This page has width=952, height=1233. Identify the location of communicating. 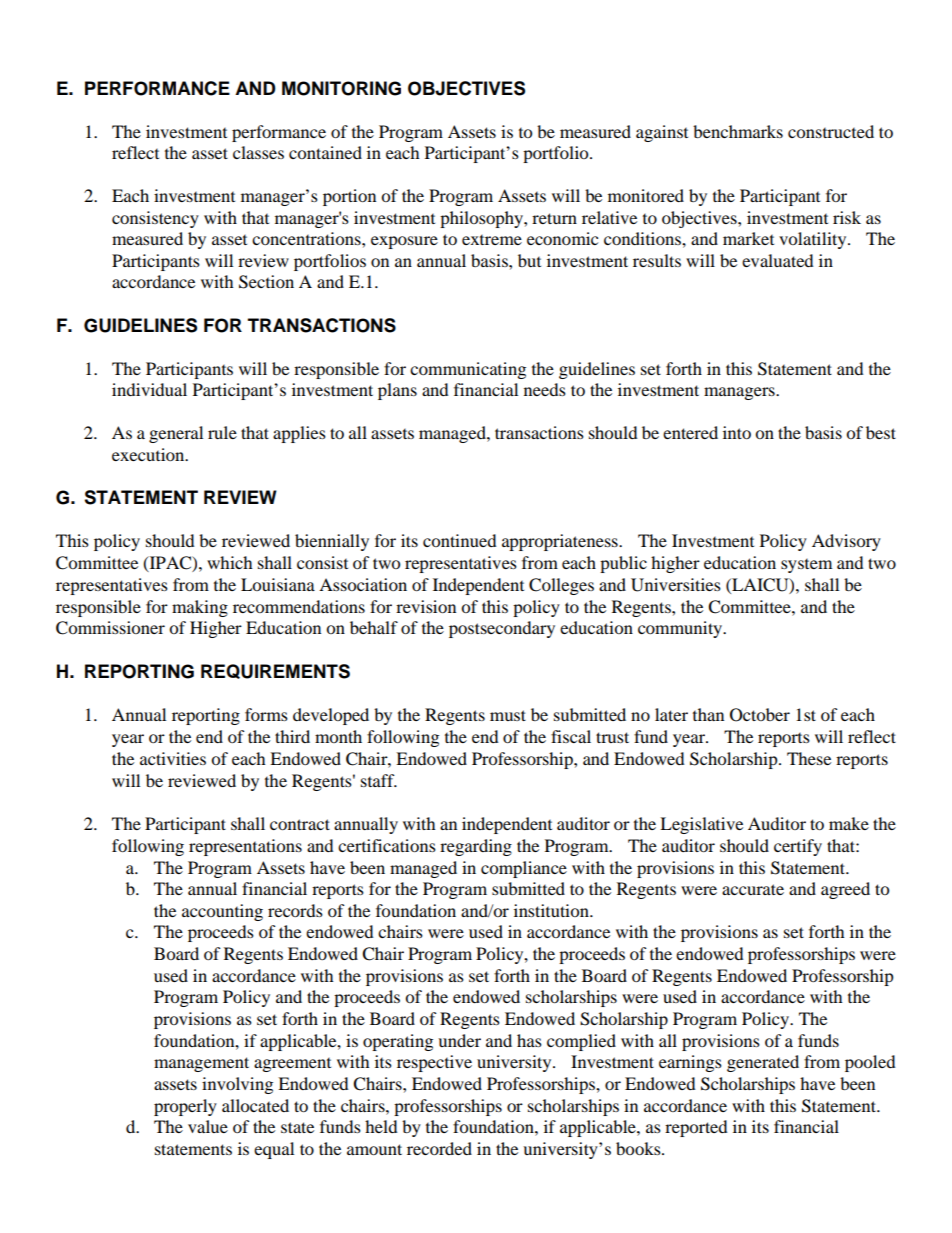
(468, 370).
